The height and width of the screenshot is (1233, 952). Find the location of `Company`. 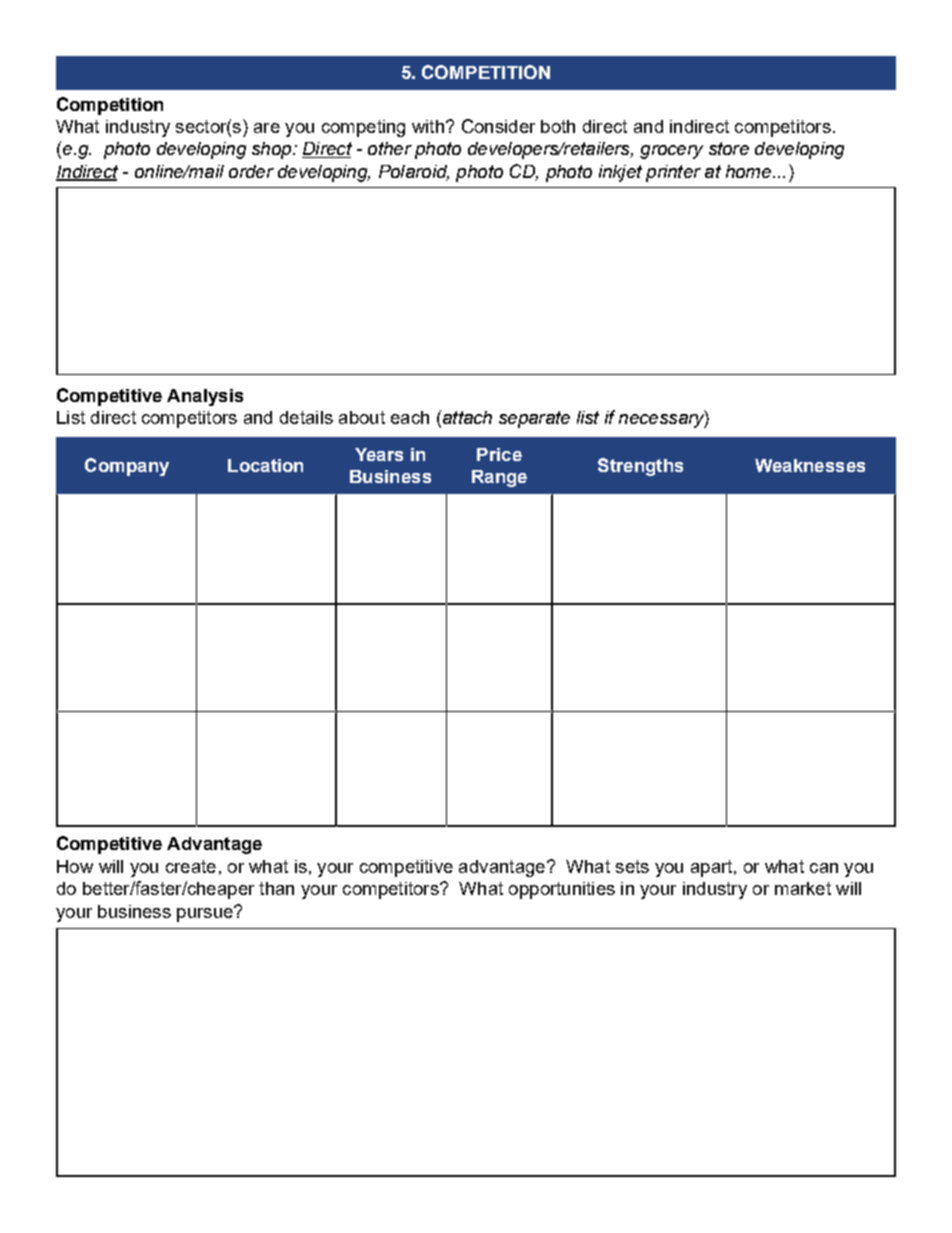

Company is located at coordinates (127, 467).
